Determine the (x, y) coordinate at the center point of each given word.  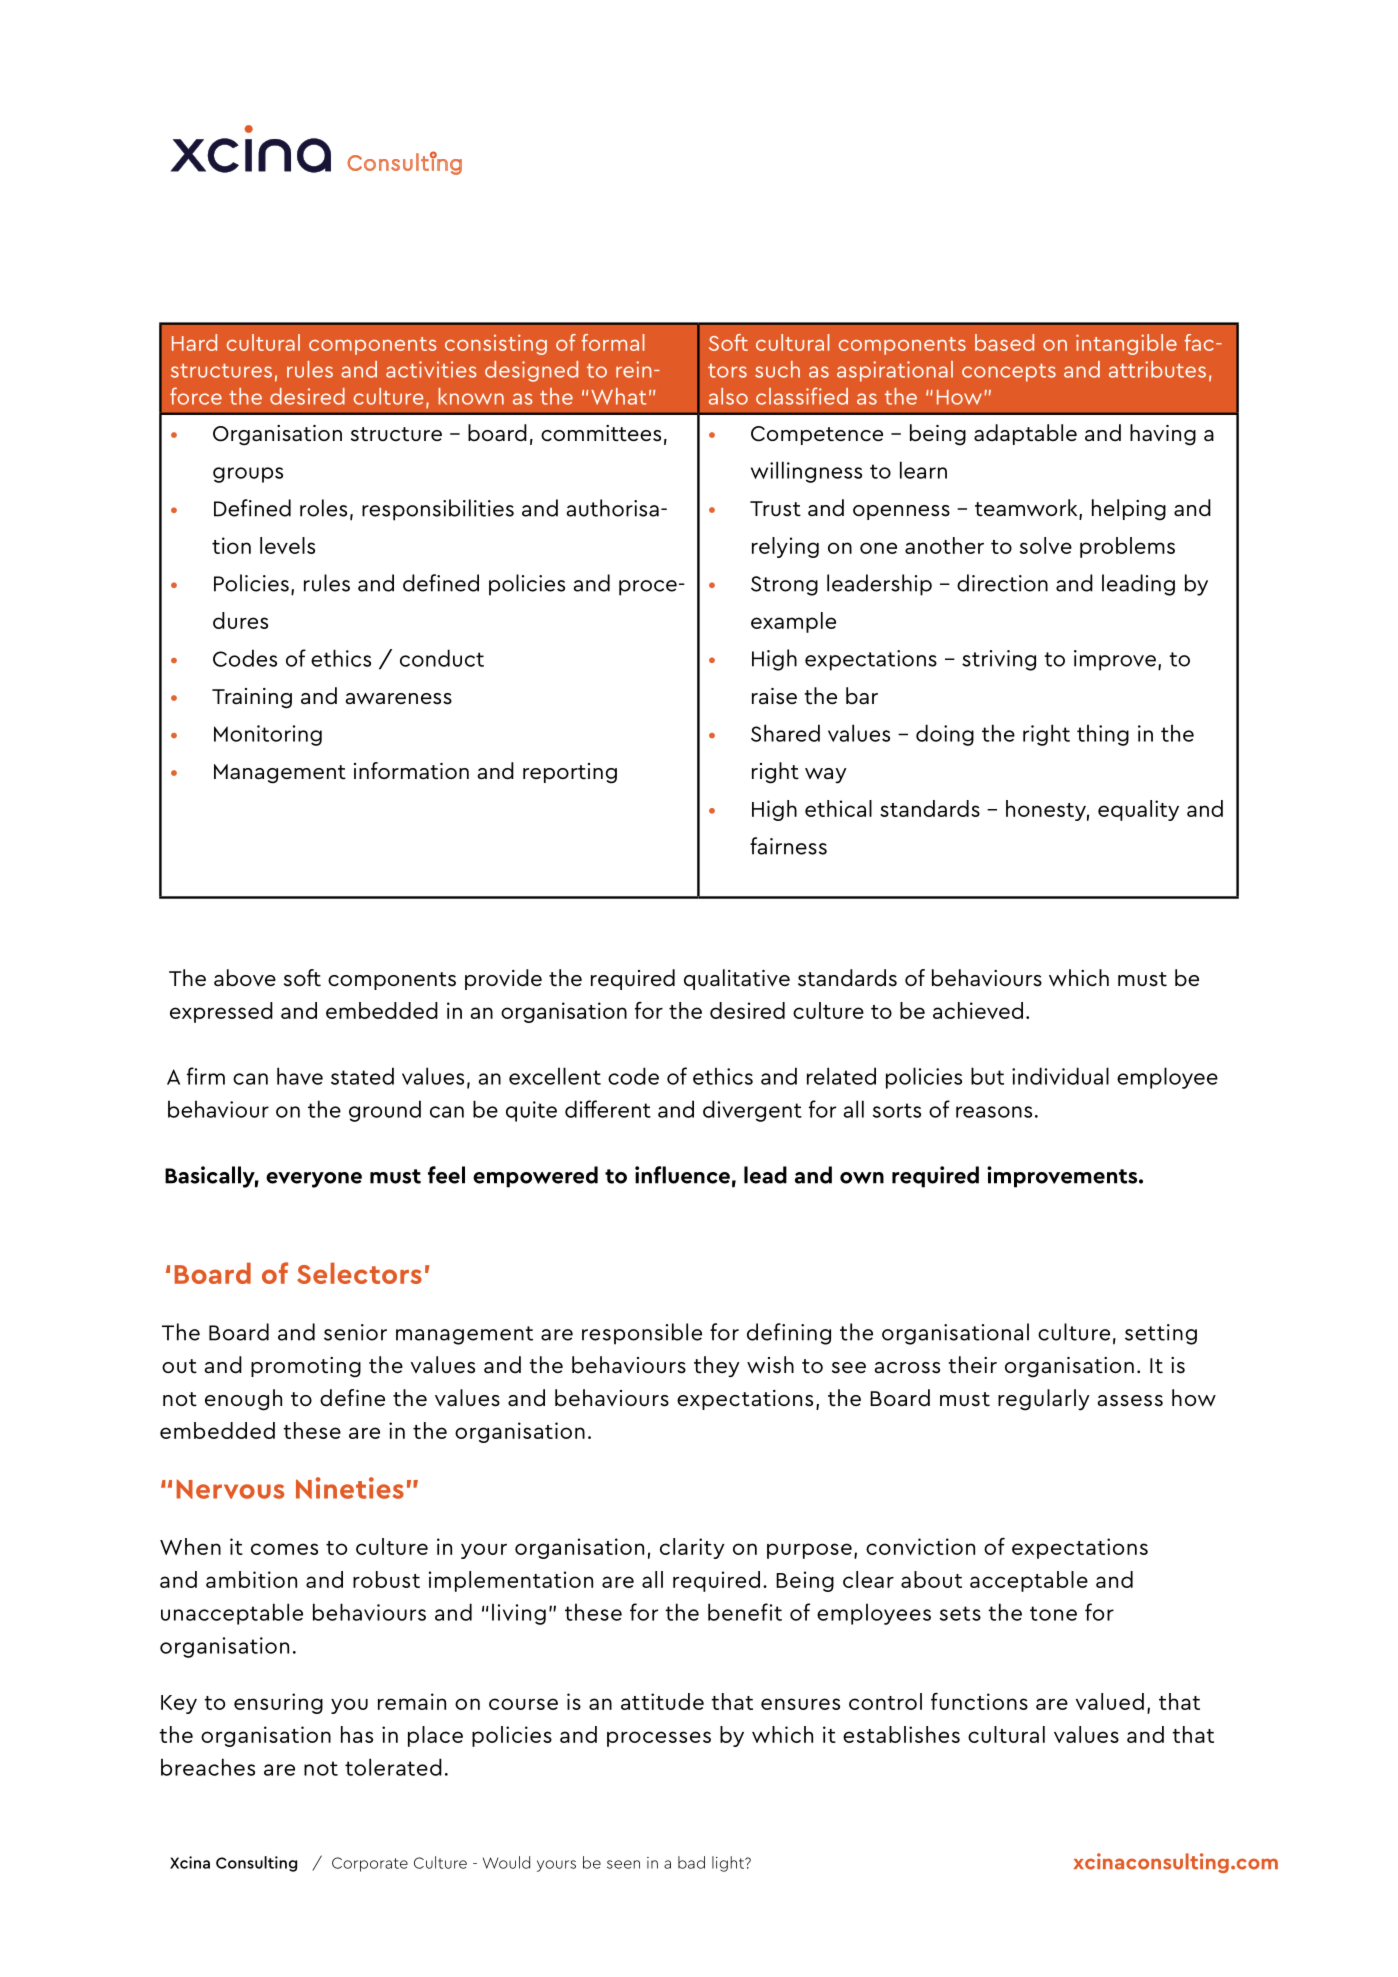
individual (1060, 1076)
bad (691, 1862)
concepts (1009, 373)
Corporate (370, 1864)
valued (1110, 1701)
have (300, 1076)
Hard (194, 342)
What (618, 396)
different (608, 1109)
